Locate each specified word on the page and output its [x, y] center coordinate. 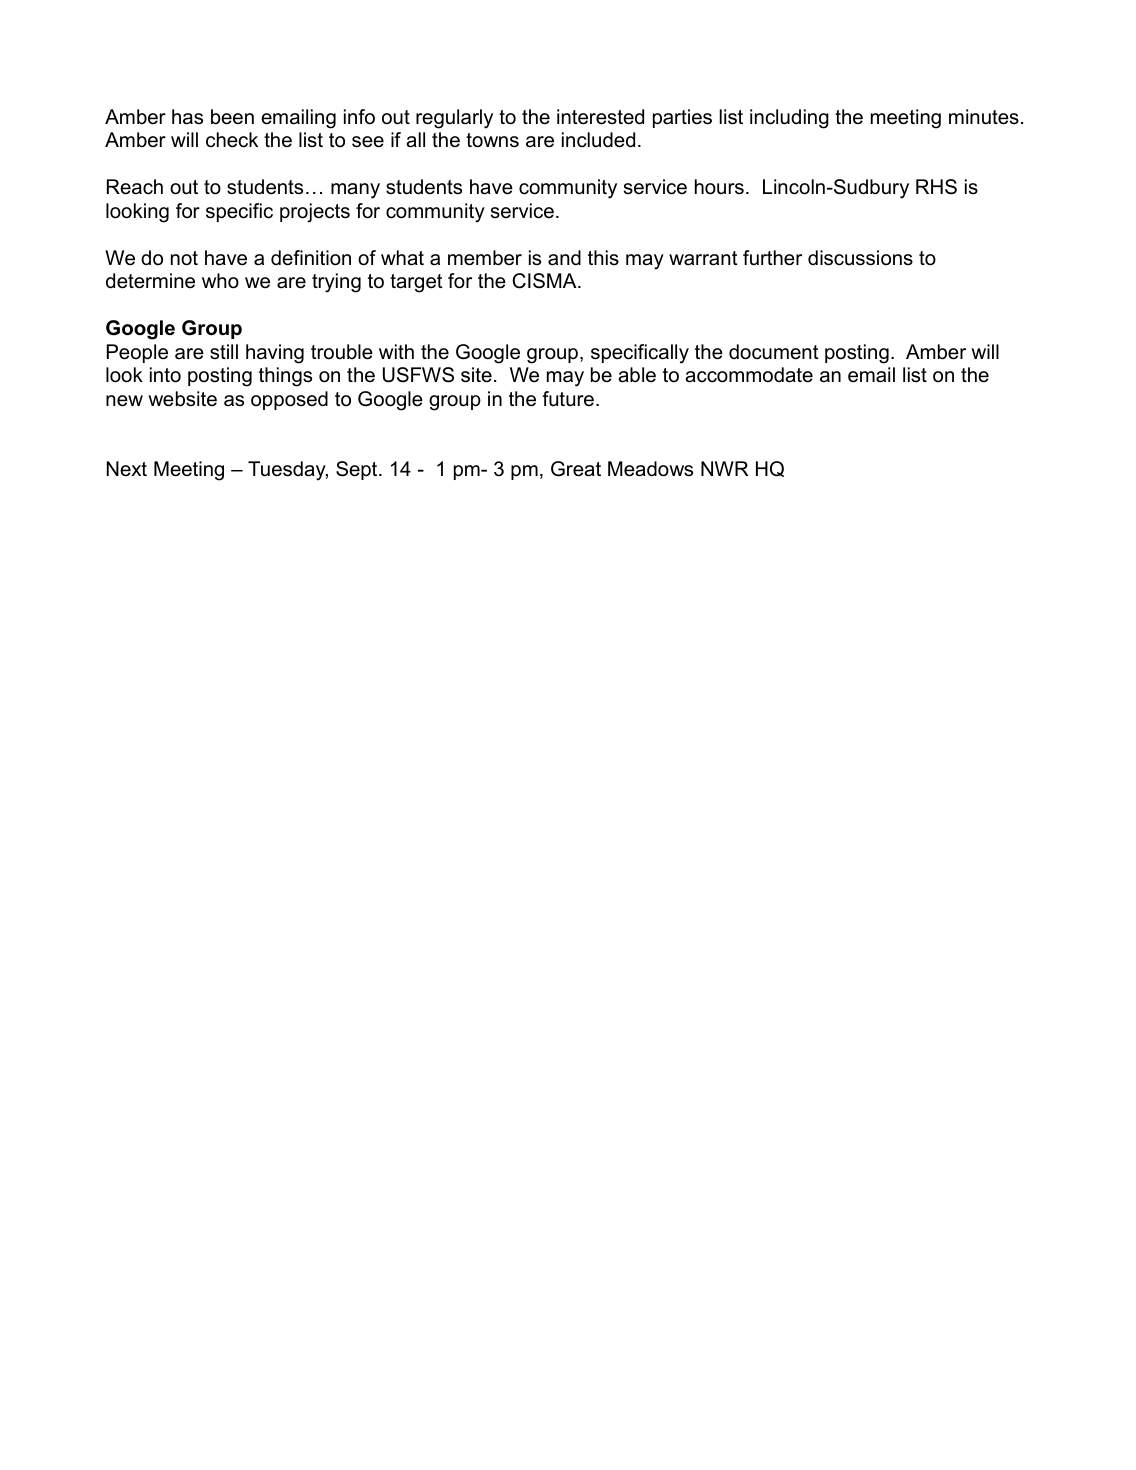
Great [576, 469]
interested [600, 117]
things [285, 377]
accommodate [749, 375]
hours [719, 187]
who [220, 281]
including [789, 119]
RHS [936, 187]
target [416, 283]
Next [127, 469]
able [637, 375]
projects [315, 213]
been [232, 117]
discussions [860, 258]
